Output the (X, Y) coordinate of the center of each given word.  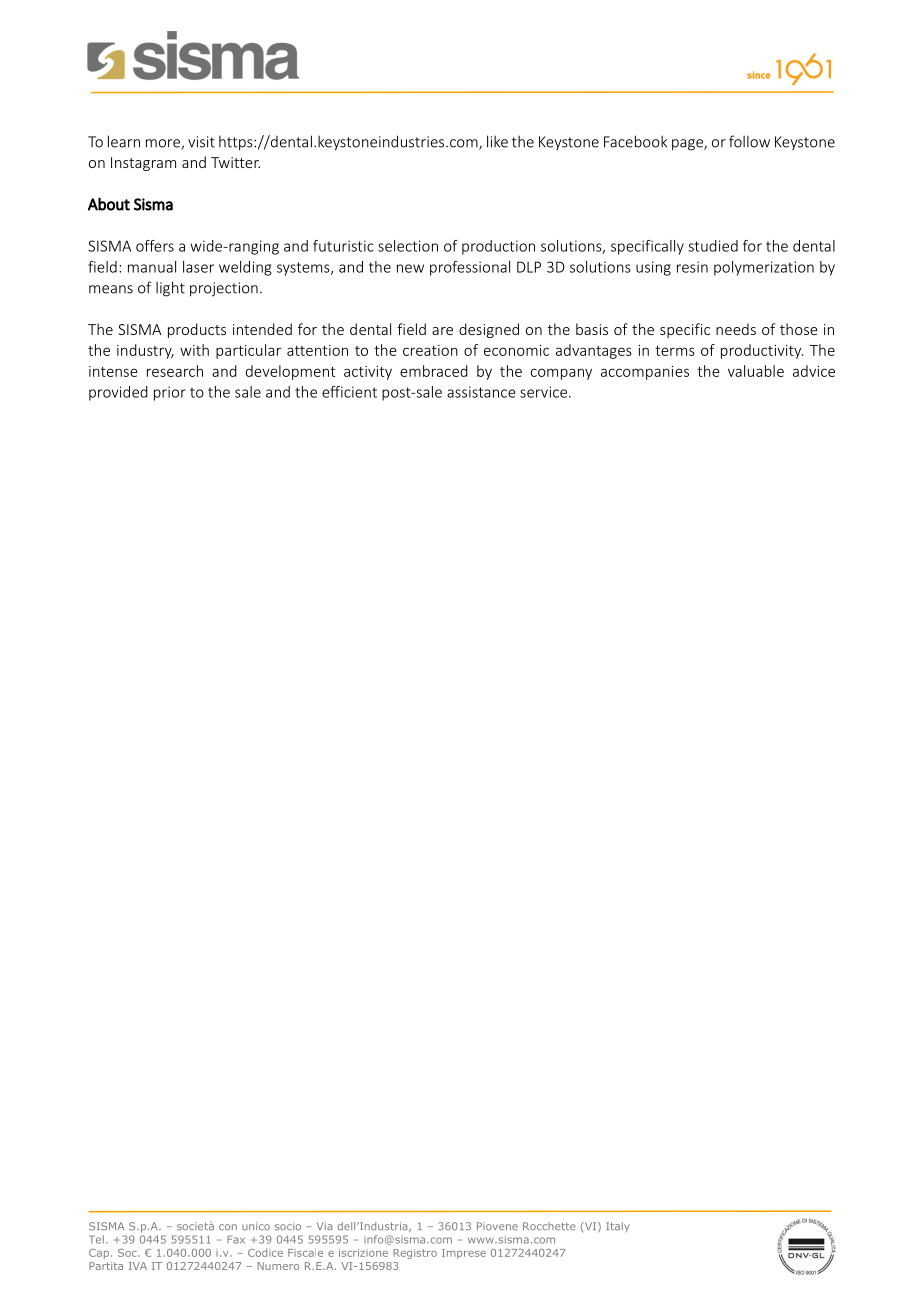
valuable (756, 371)
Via (324, 1226)
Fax (236, 1239)
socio (288, 1226)
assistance (481, 392)
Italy (618, 1227)
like (497, 141)
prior (170, 393)
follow (749, 141)
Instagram (143, 164)
